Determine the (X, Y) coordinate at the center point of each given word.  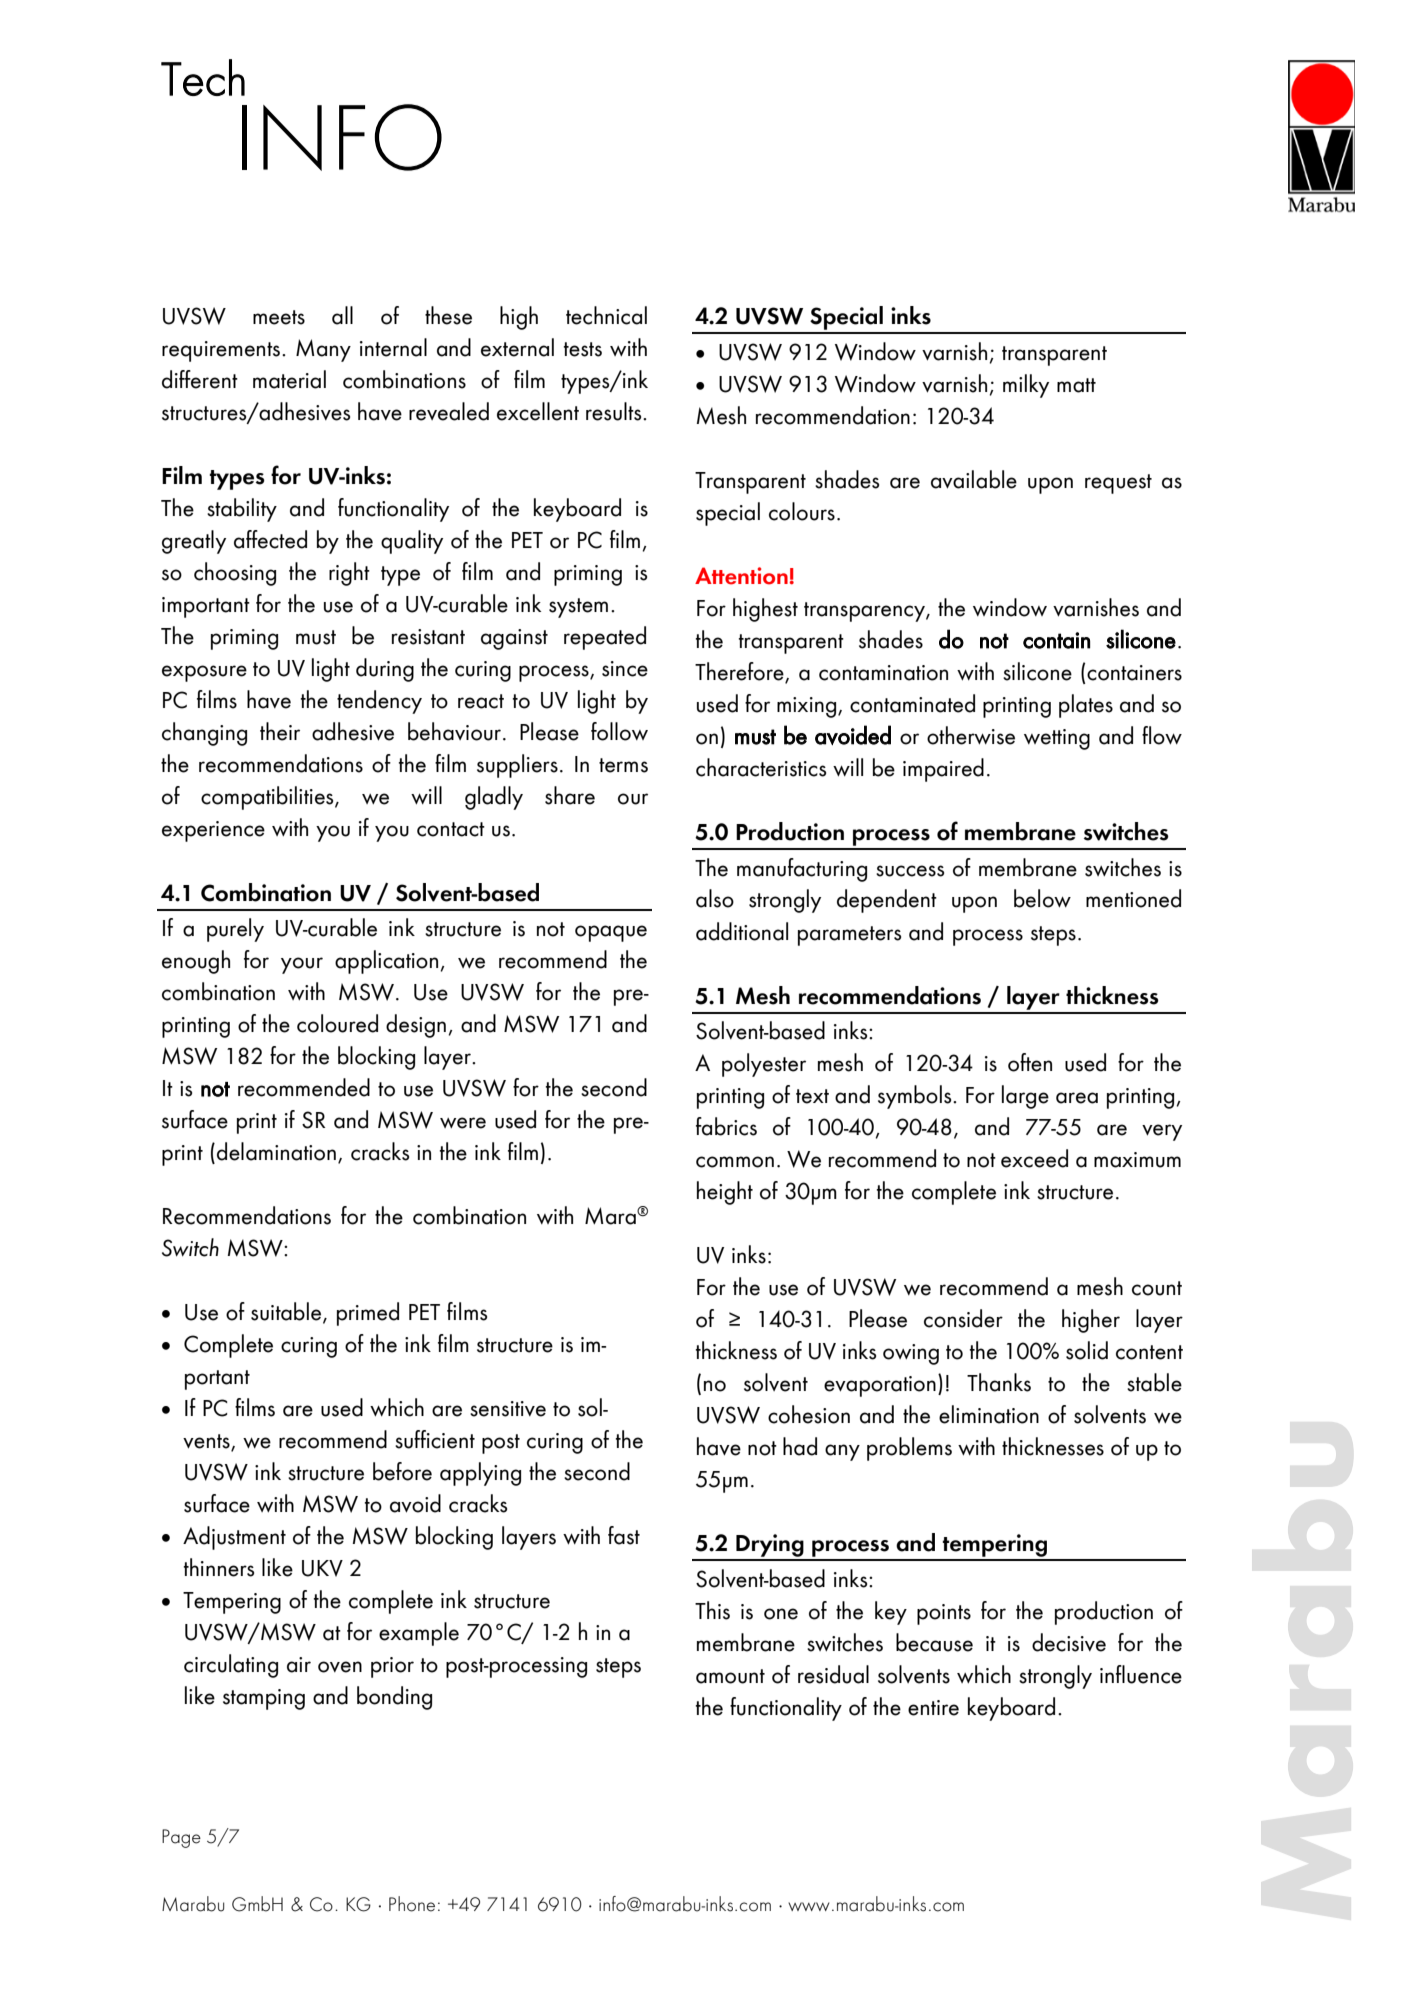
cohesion (809, 1414)
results (615, 411)
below (1042, 898)
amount (730, 1676)
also (715, 898)
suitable (287, 1312)
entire (933, 1708)
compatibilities (268, 798)
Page (181, 1838)
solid (1087, 1350)
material (289, 379)
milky (1026, 386)
